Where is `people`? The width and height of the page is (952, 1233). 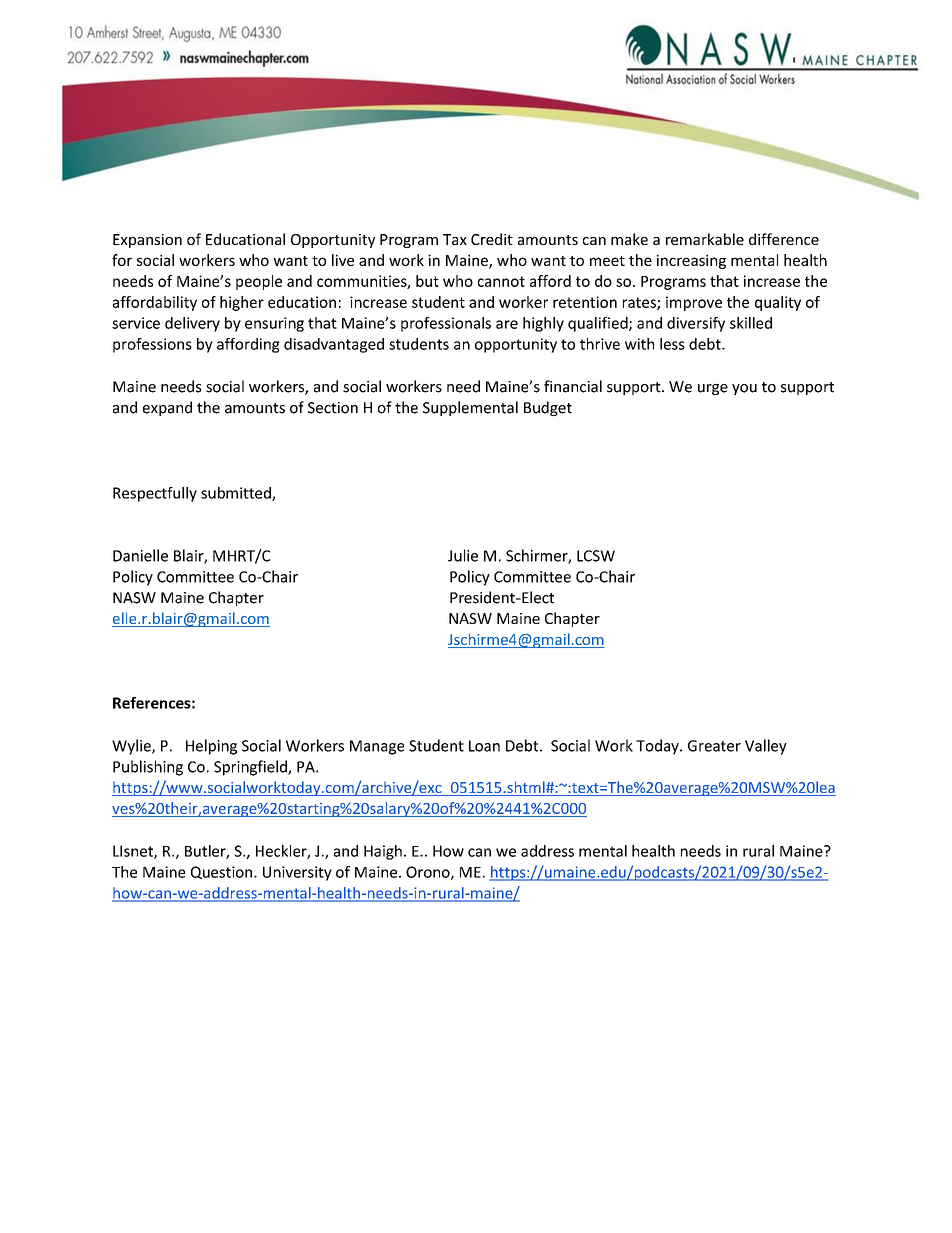 people is located at coordinates (259, 282).
